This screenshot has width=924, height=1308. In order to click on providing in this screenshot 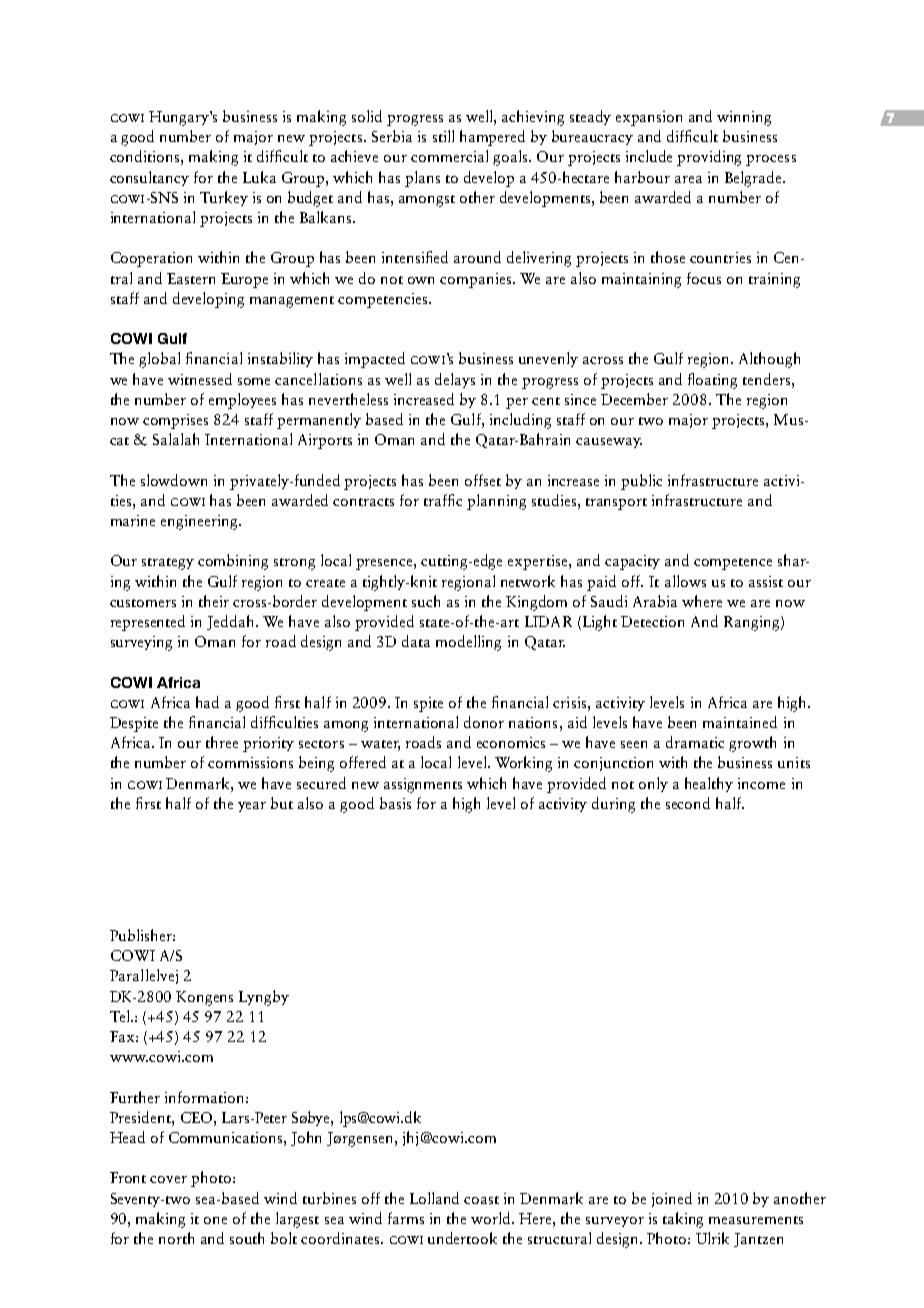, I will do `click(709, 158)`.
